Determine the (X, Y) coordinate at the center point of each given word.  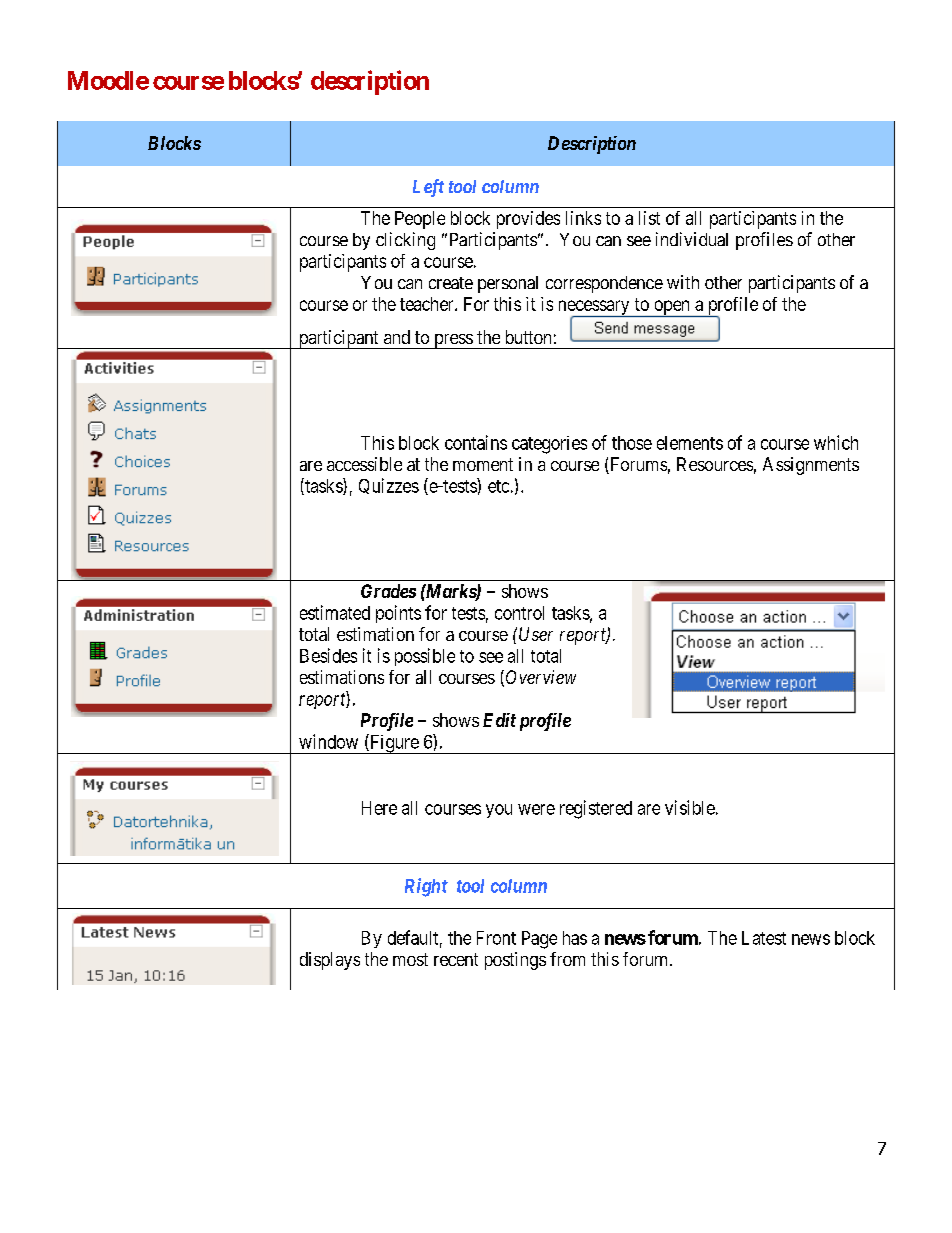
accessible (364, 464)
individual (692, 239)
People (420, 220)
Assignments (811, 466)
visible (690, 807)
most (410, 959)
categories (549, 445)
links (583, 218)
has (575, 938)
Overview (541, 677)
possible (425, 657)
